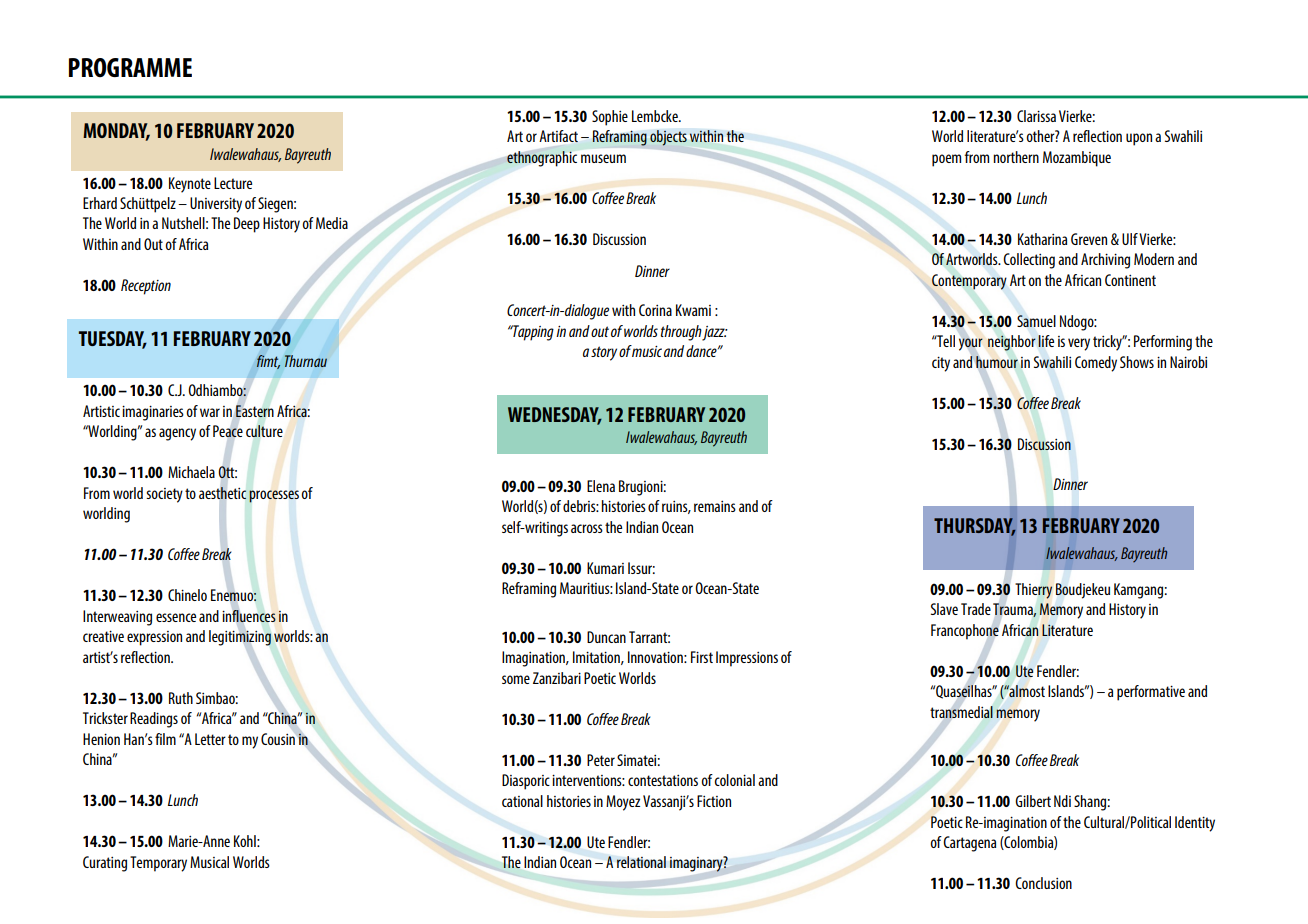 The image size is (1308, 924). What do you see at coordinates (1036, 116) in the screenshot?
I see `Clarissa` at bounding box center [1036, 116].
